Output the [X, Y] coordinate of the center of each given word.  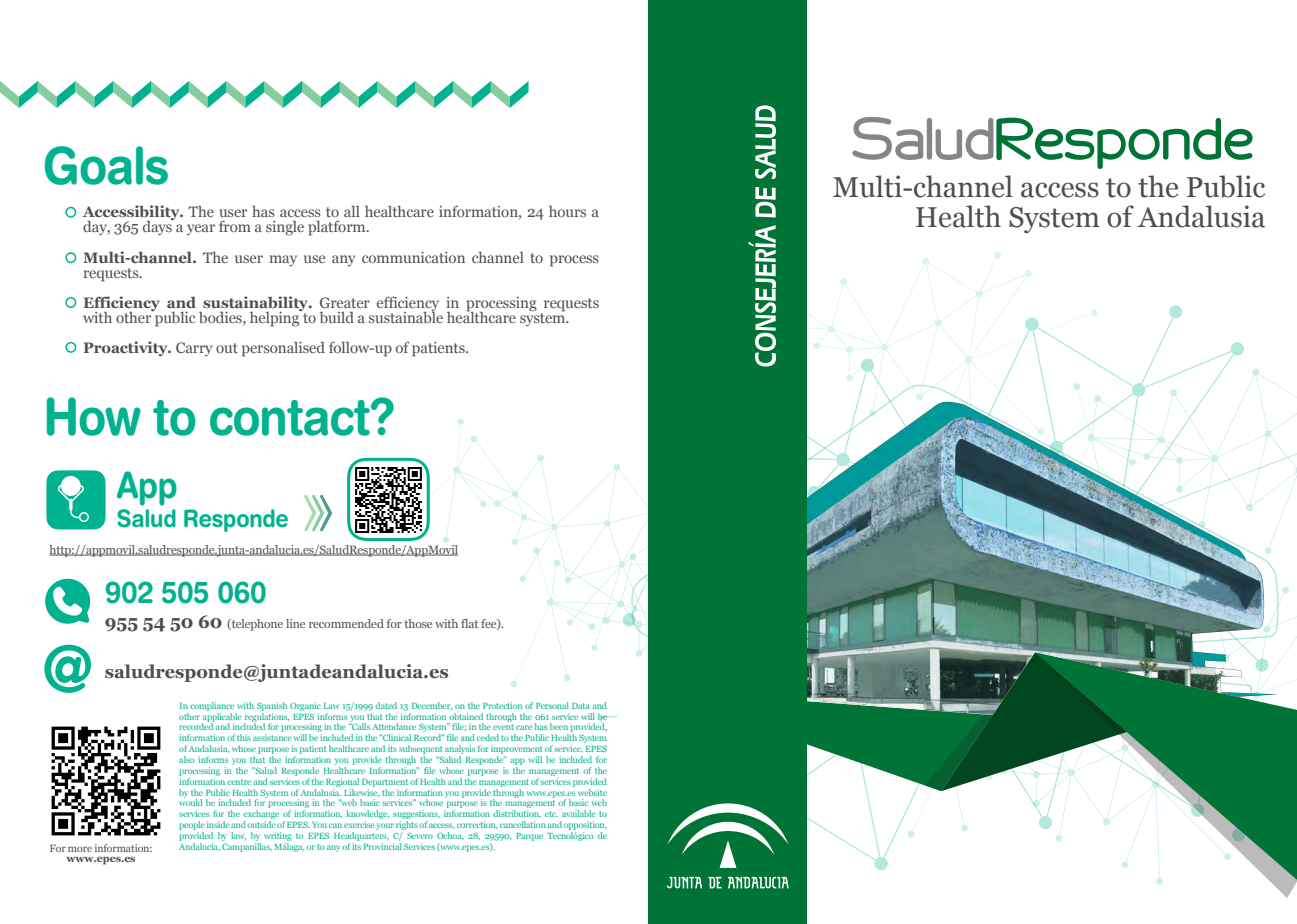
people [192, 827]
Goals [106, 165]
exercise [359, 824]
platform [338, 228]
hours [567, 211]
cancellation [523, 824]
